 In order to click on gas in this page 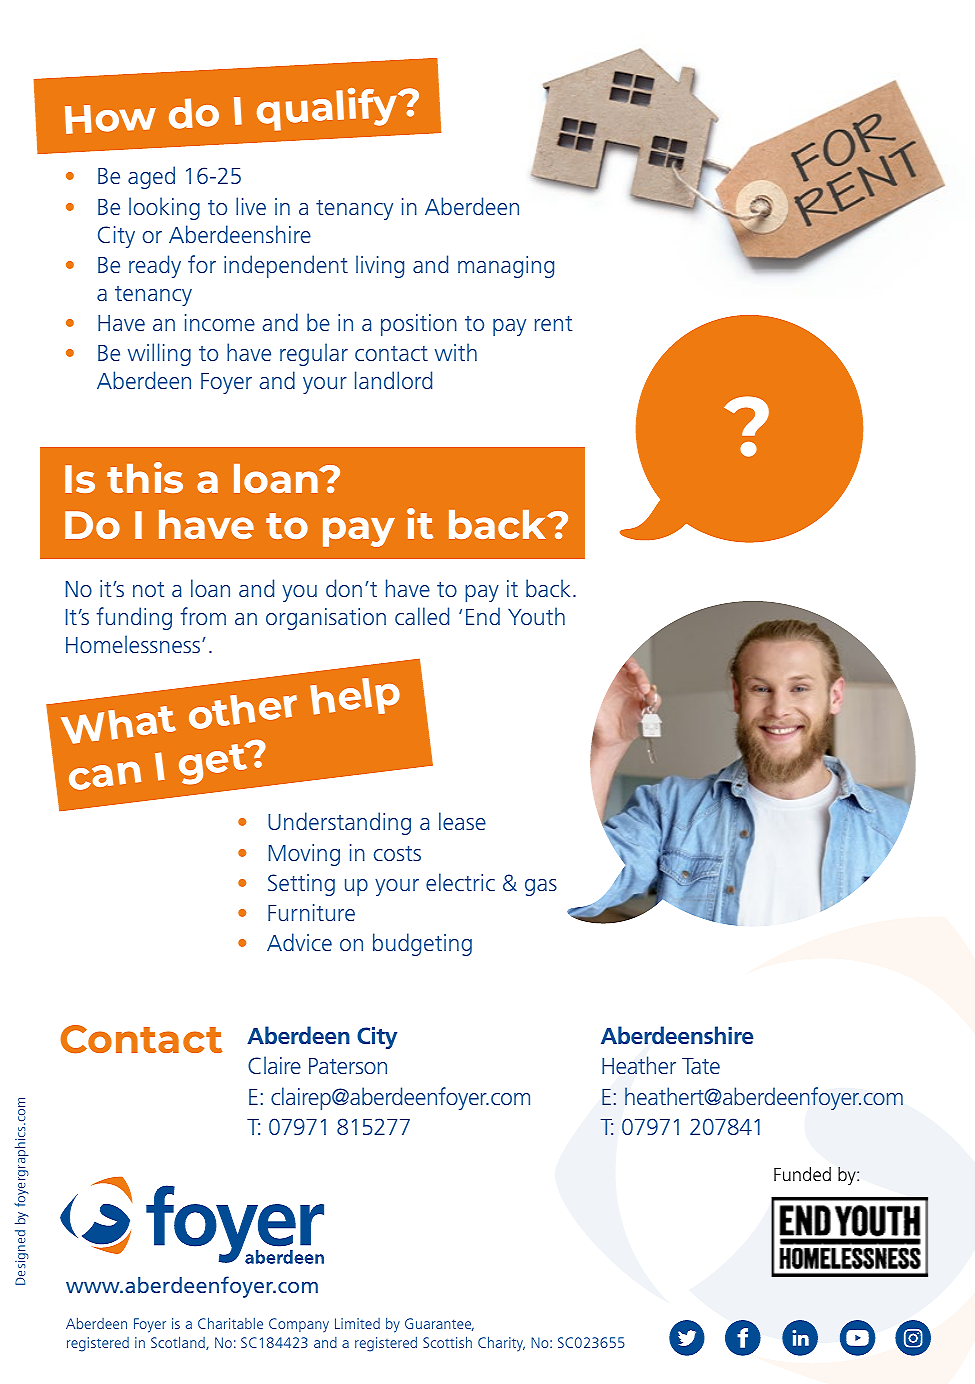, I will do `click(541, 887)`.
